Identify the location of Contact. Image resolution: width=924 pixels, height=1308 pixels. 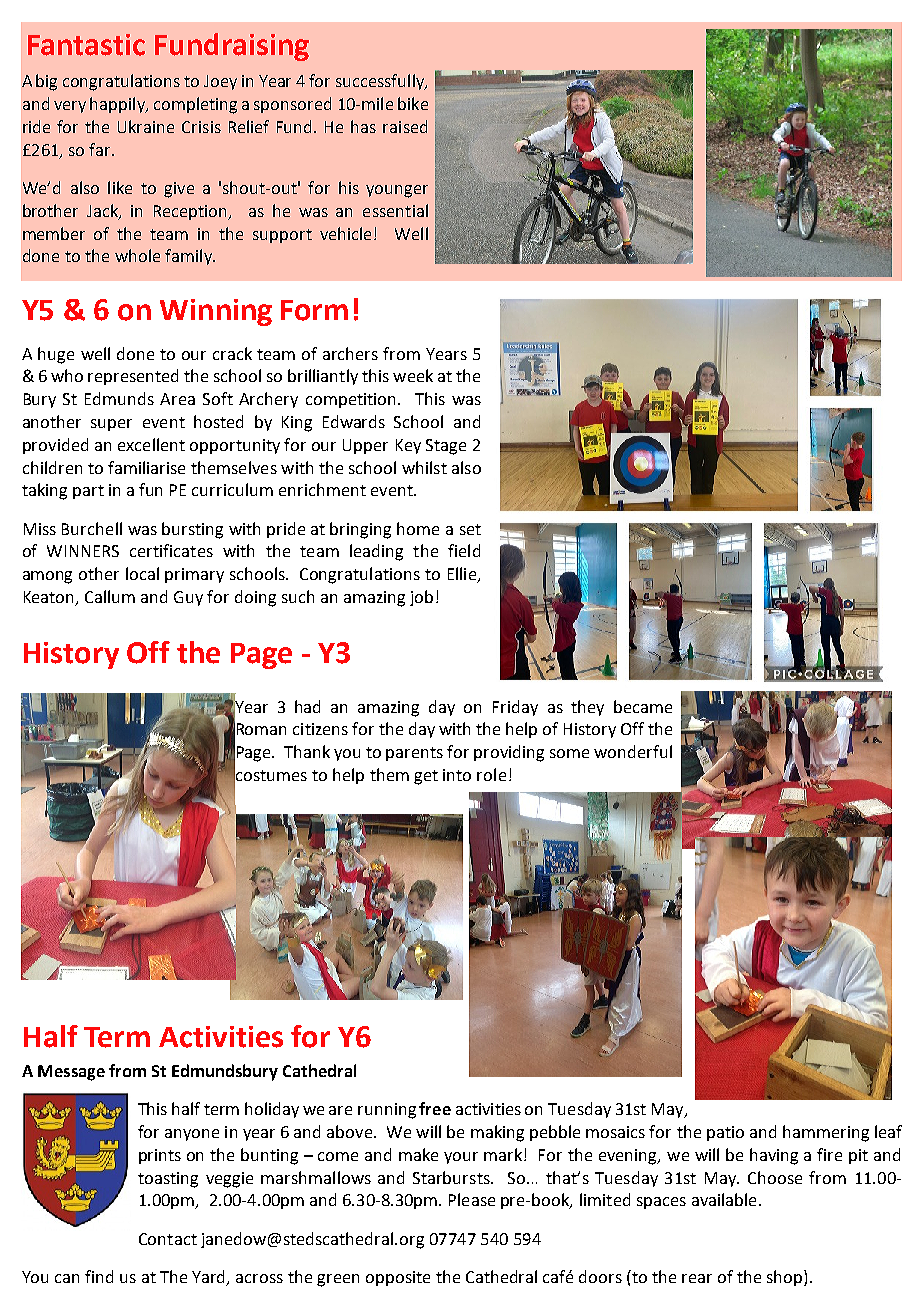
(168, 1239).
